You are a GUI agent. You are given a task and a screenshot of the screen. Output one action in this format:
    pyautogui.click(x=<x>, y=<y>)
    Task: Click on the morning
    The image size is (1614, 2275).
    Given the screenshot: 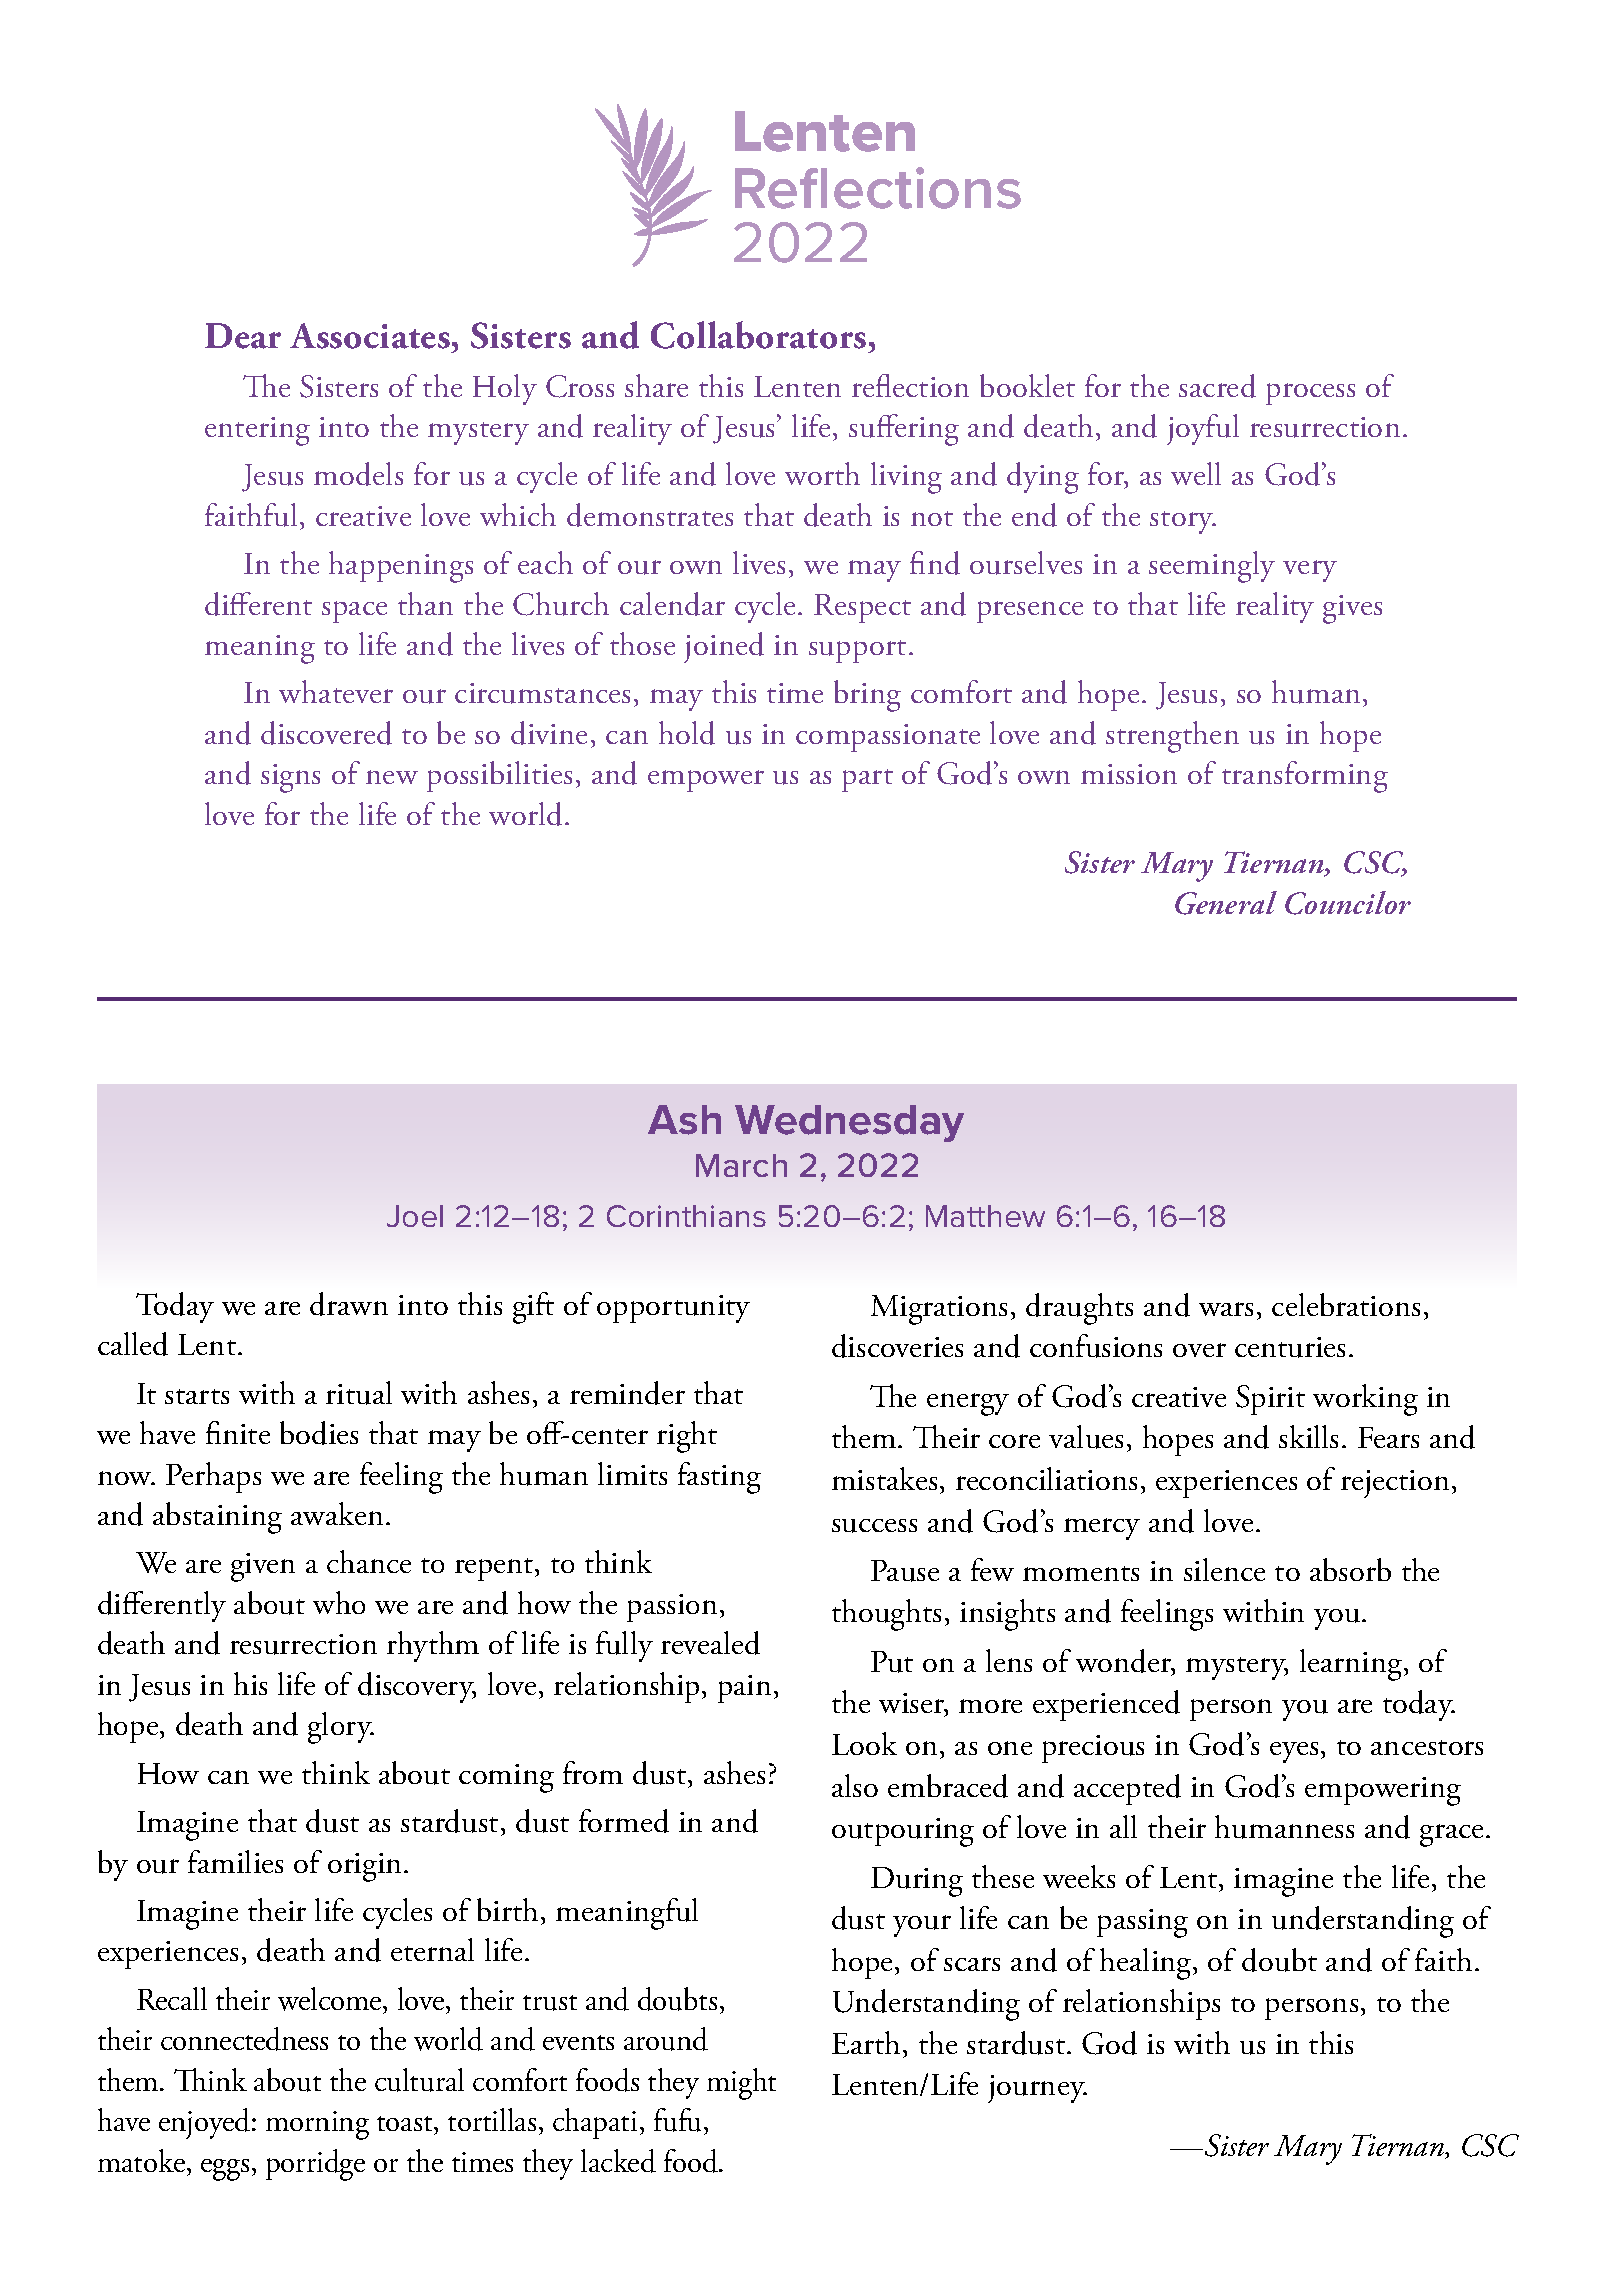 What is the action you would take?
    pyautogui.click(x=317, y=2125)
